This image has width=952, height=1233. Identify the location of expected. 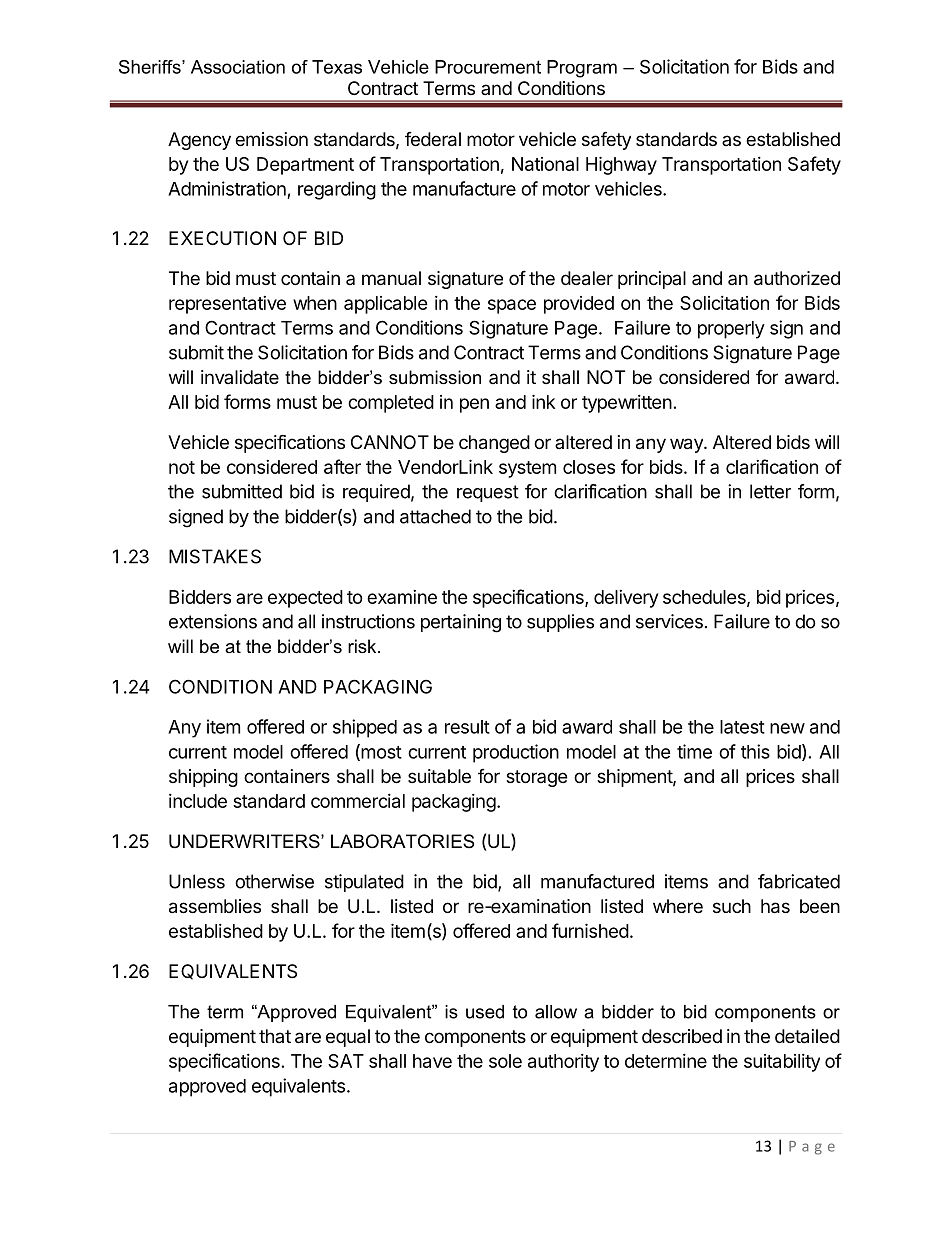
(305, 599).
